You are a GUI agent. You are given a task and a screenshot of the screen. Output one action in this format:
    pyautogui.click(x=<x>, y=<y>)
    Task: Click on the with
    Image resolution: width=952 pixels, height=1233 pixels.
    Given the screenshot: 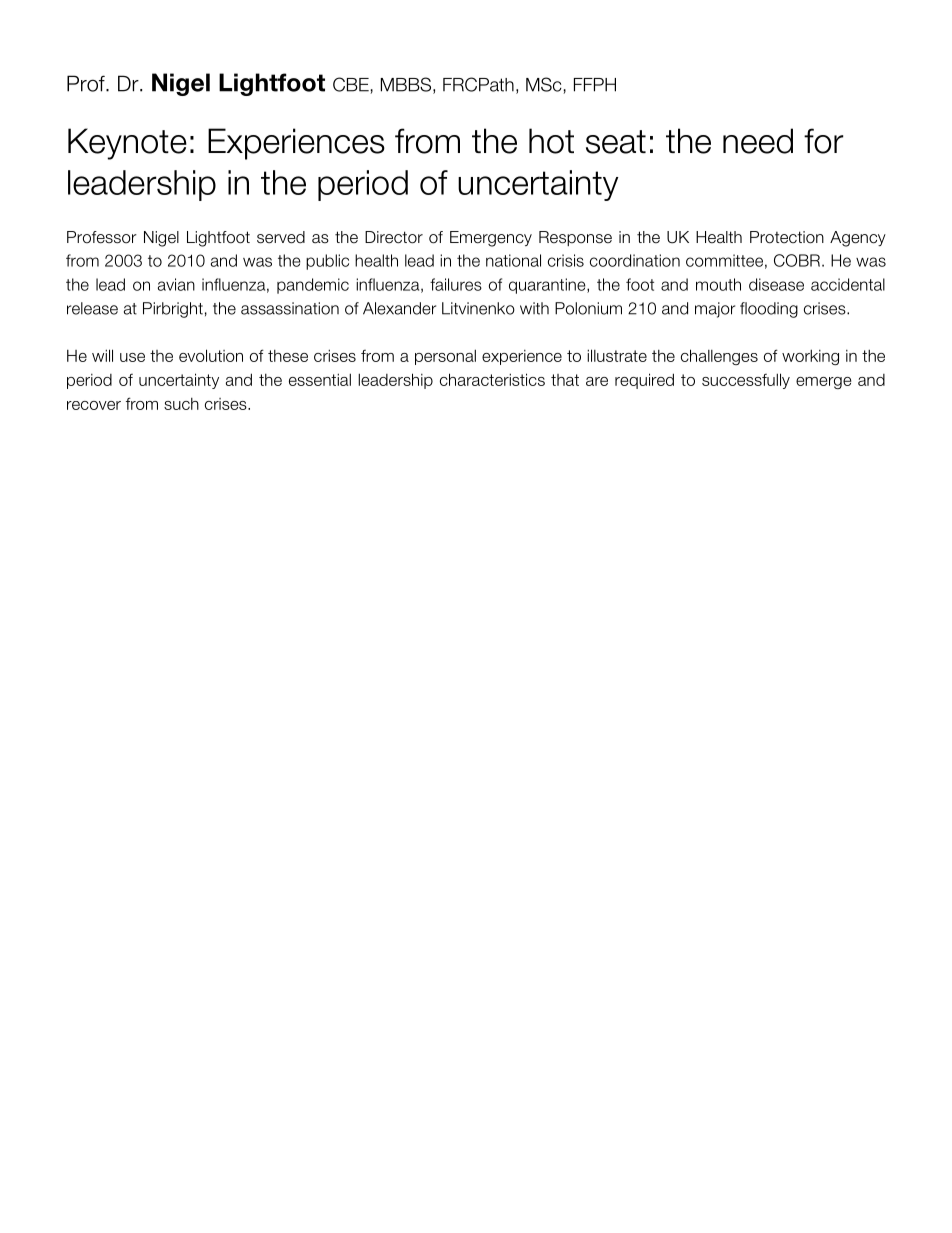 What is the action you would take?
    pyautogui.click(x=534, y=308)
